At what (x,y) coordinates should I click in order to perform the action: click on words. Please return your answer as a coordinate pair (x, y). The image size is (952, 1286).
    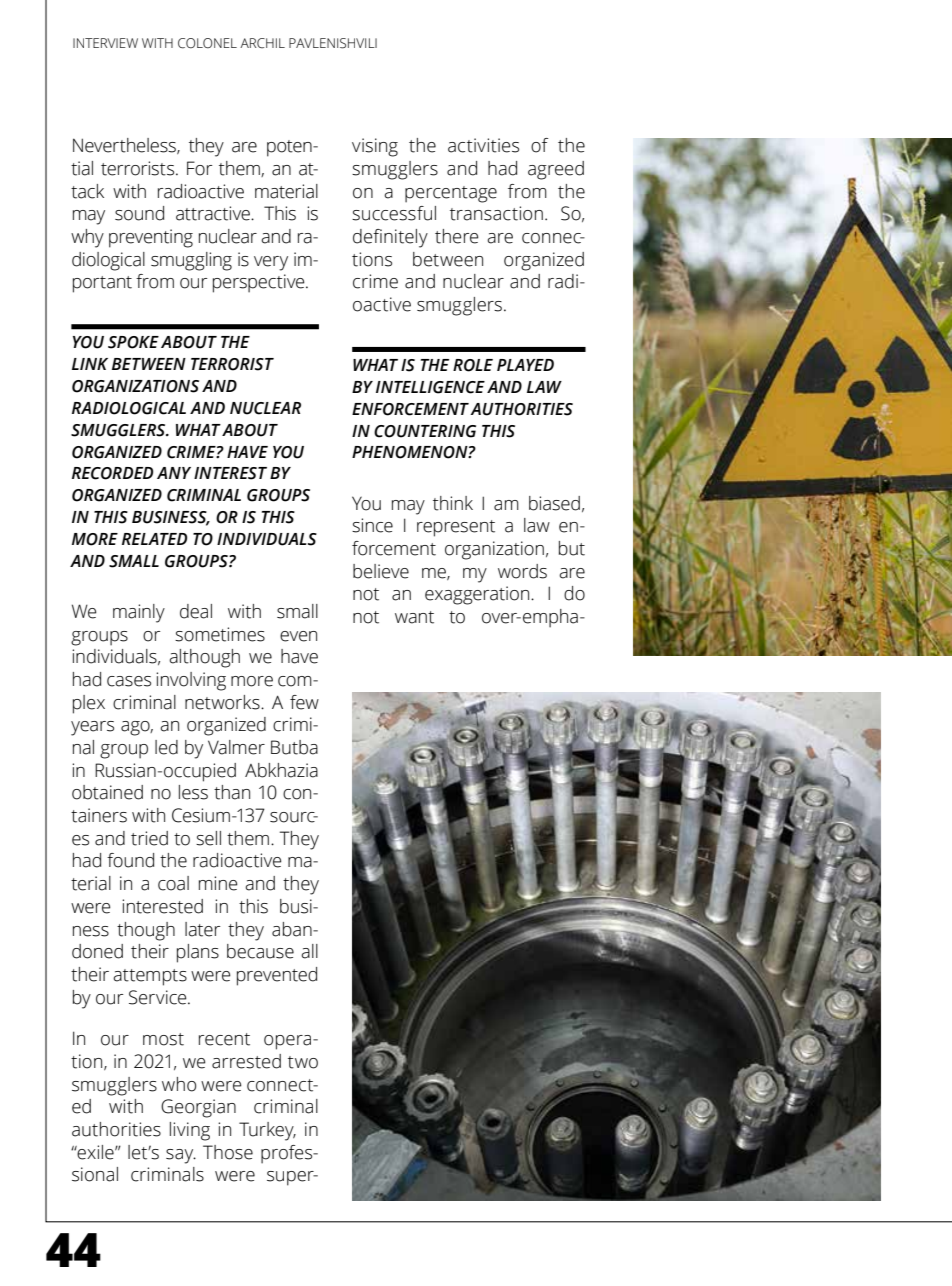
    Looking at the image, I should click on (522, 571).
